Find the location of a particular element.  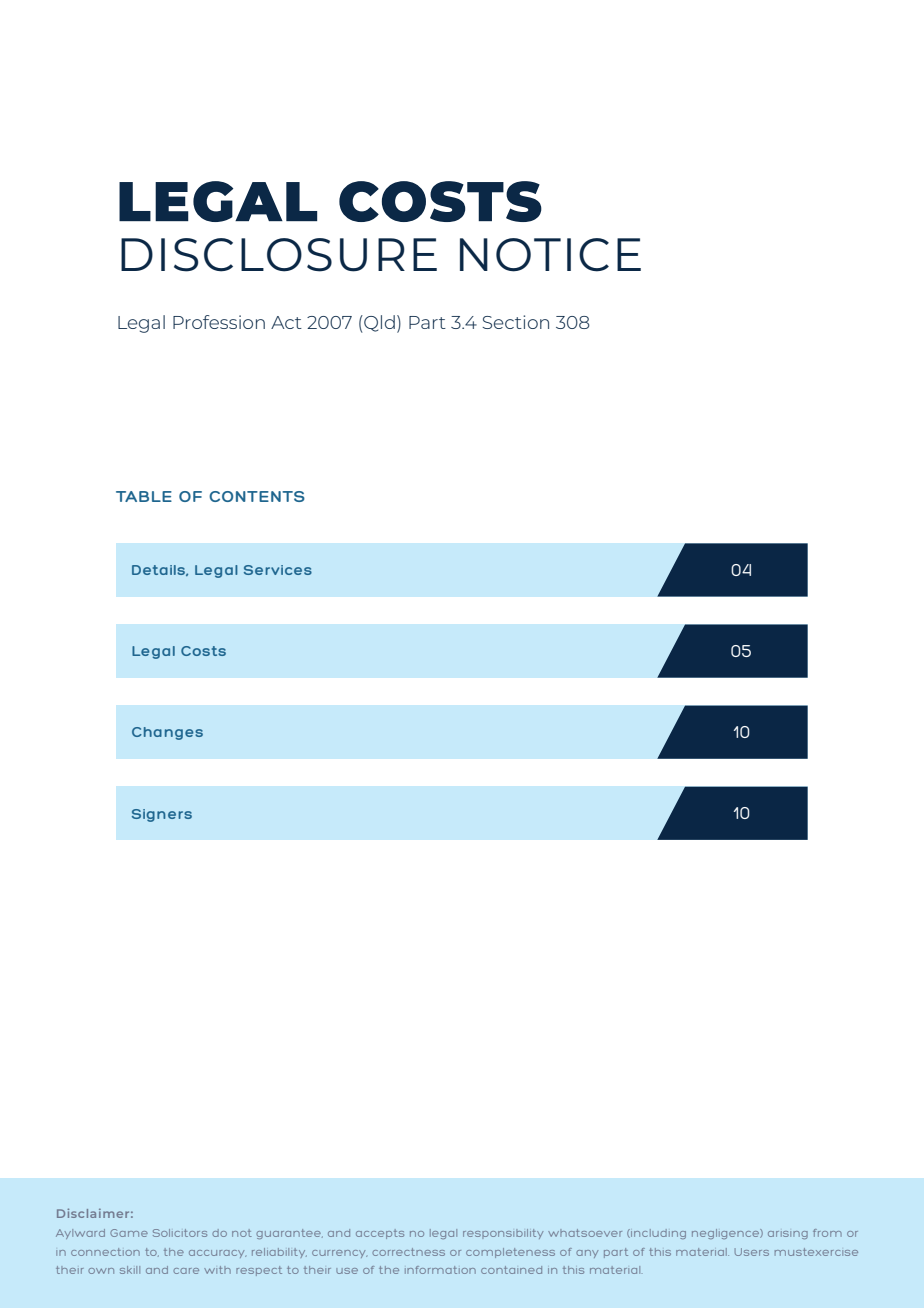

NOTICE is located at coordinates (550, 255).
